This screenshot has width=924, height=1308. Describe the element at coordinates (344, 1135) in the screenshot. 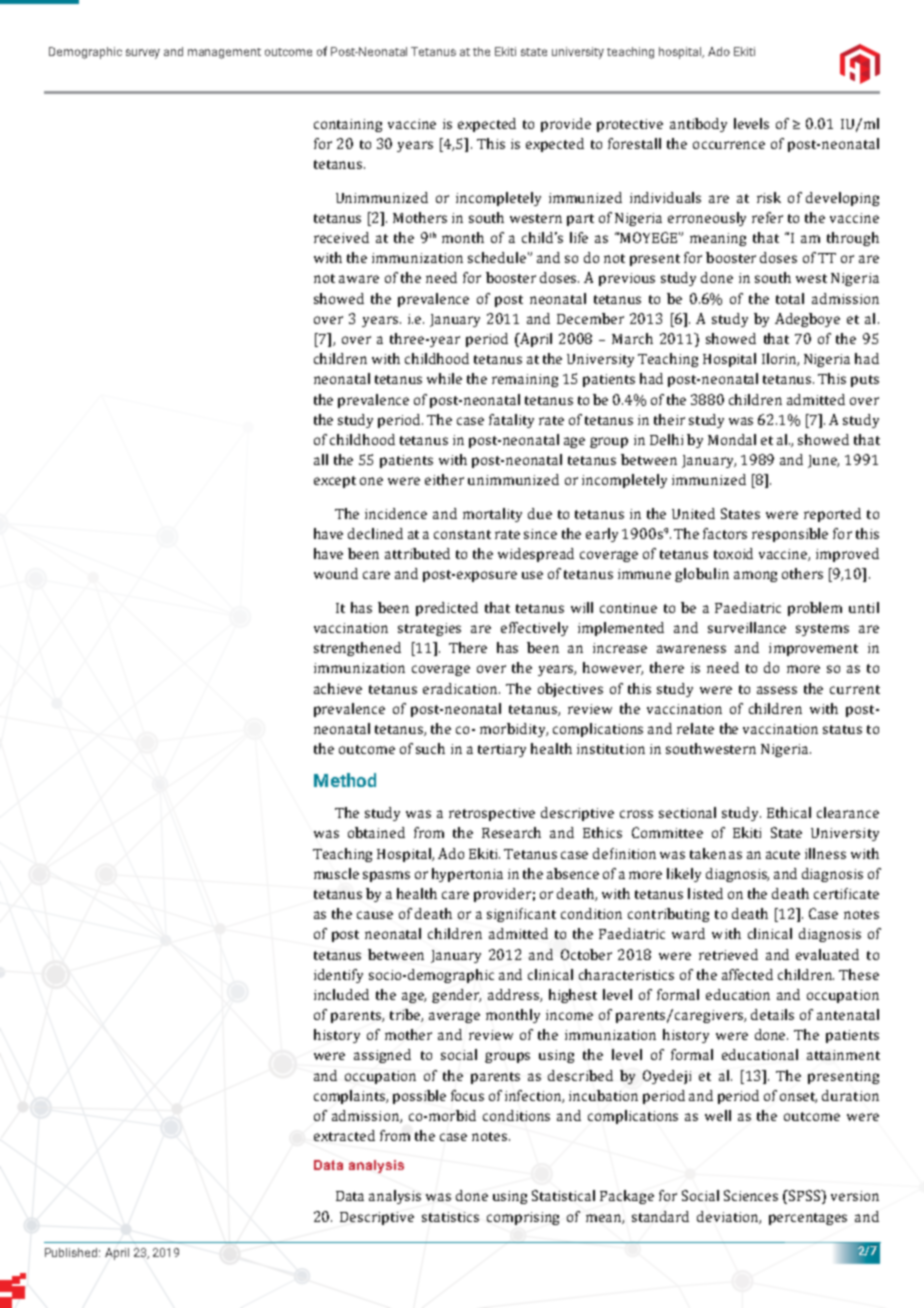

I see `extracted` at that location.
